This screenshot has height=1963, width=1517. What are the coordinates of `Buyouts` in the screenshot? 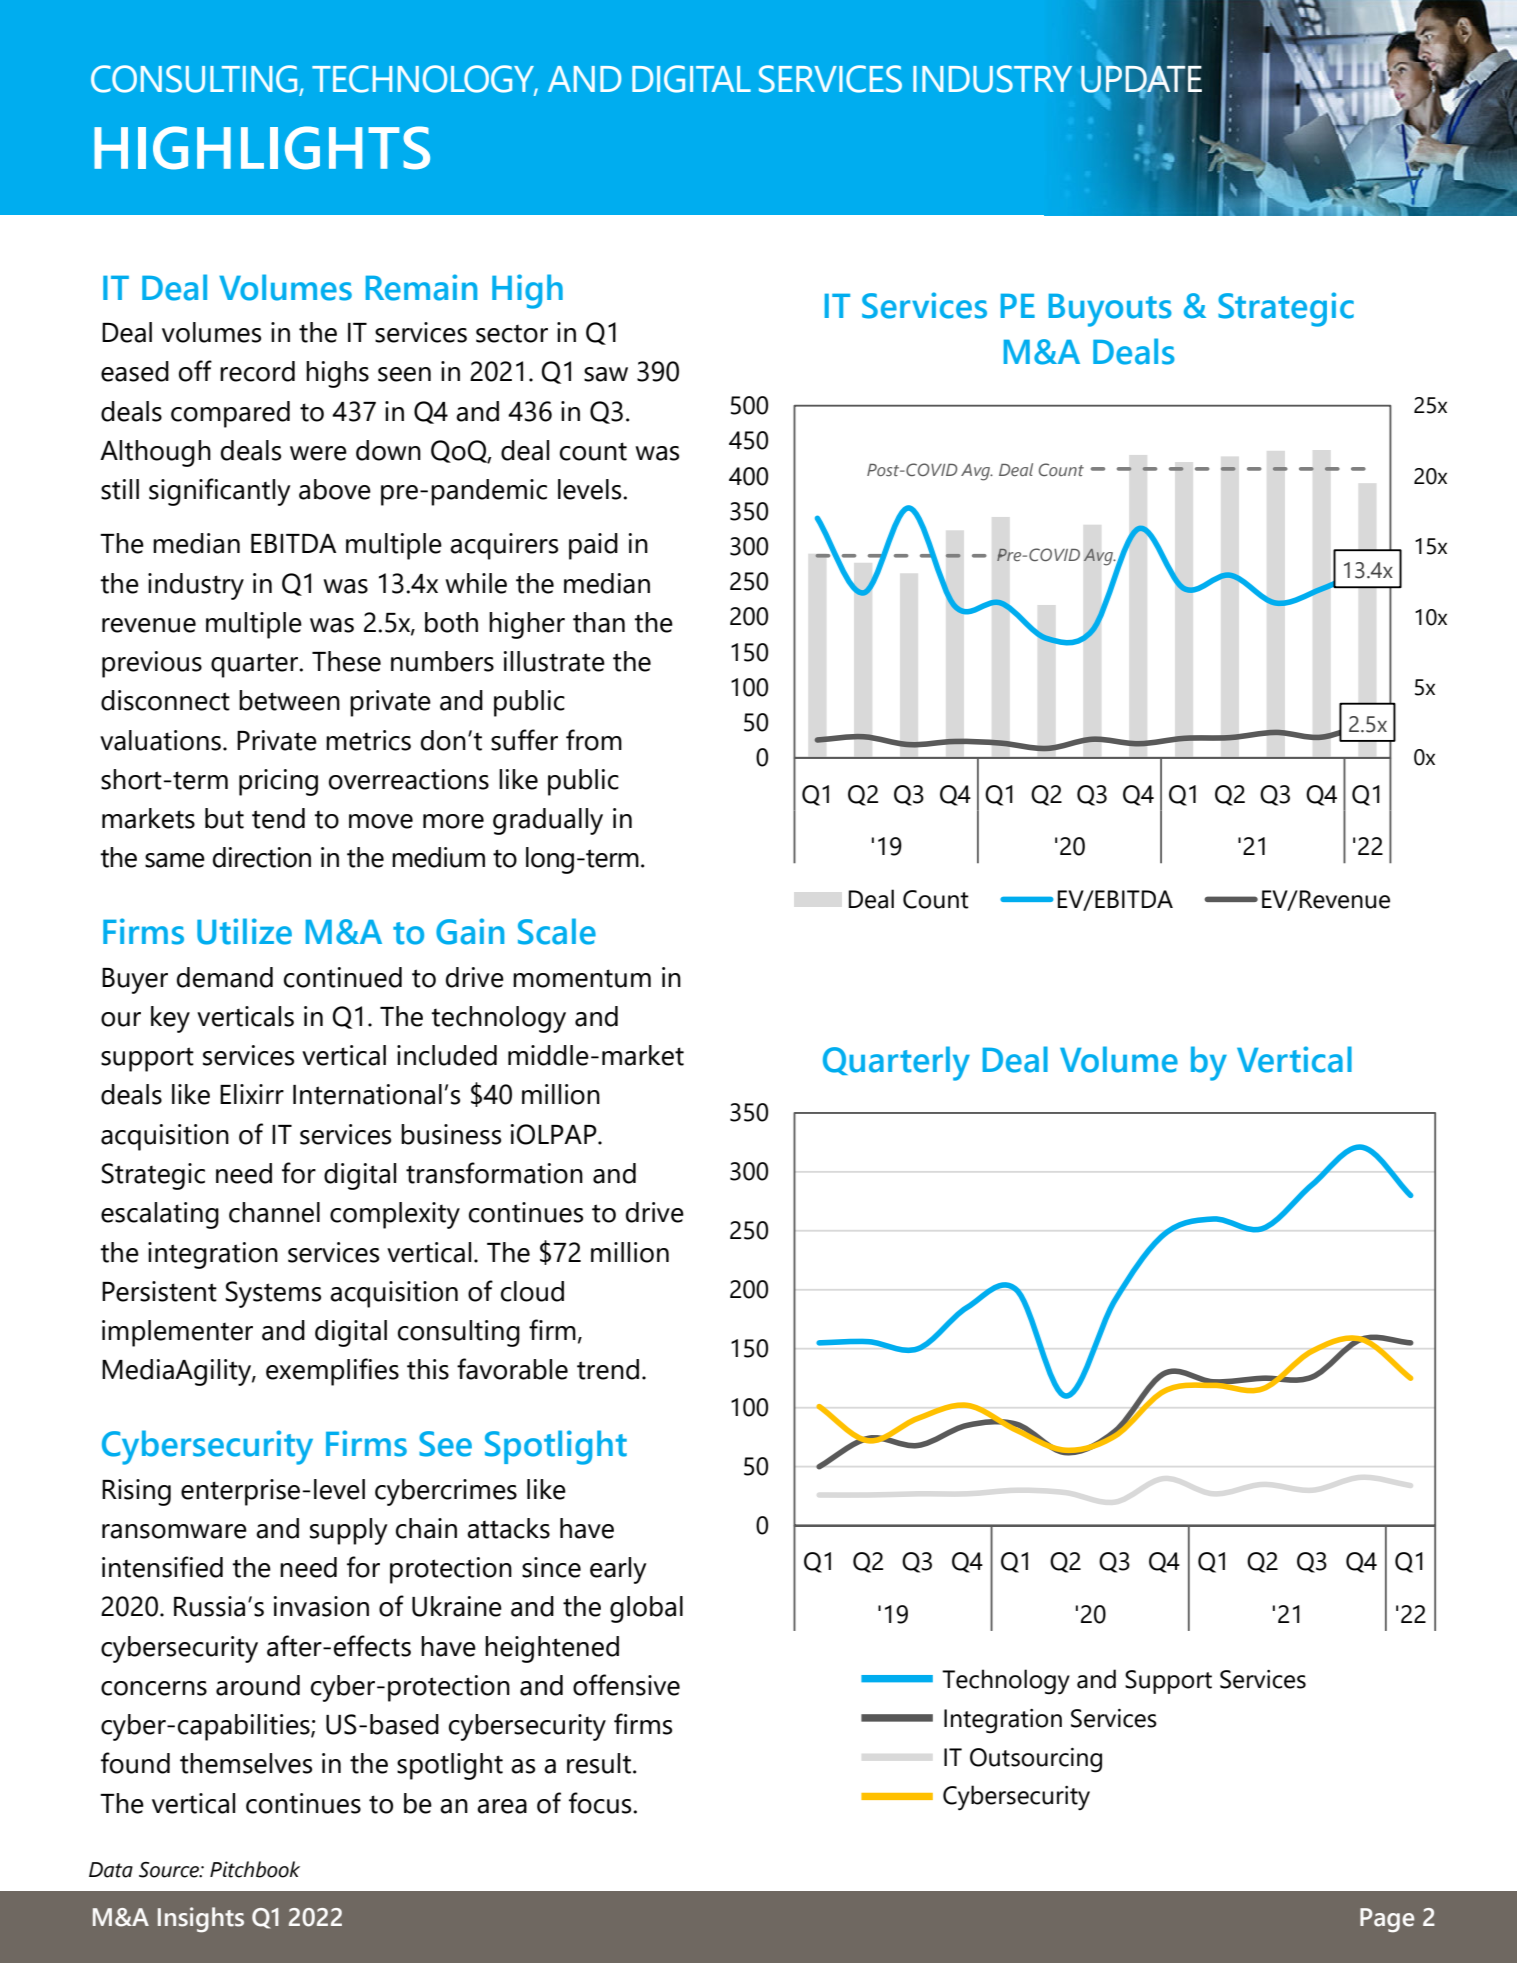 It's located at (1110, 310).
